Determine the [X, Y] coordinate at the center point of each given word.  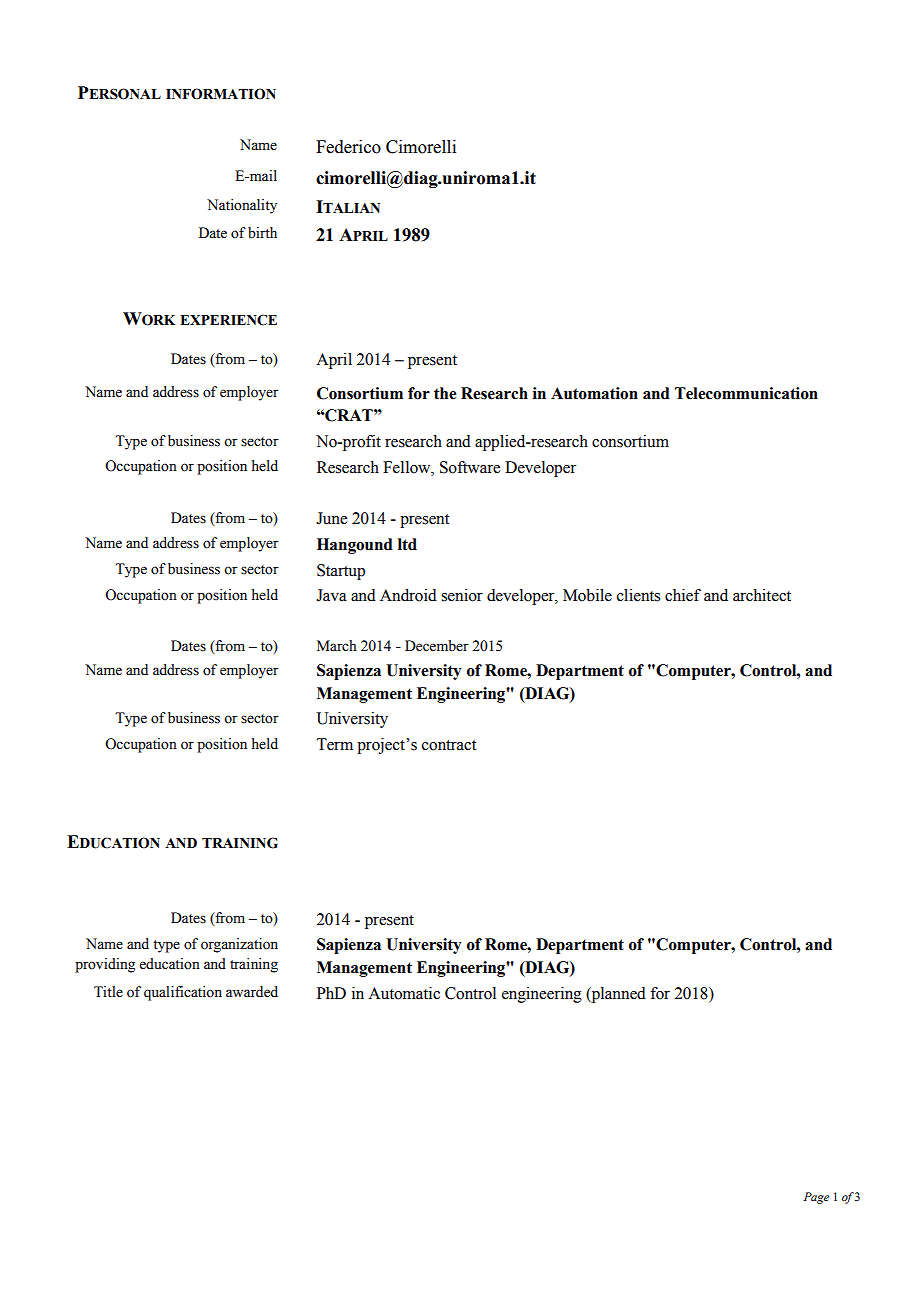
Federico [348, 147]
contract [449, 745]
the [445, 393]
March [337, 646]
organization [239, 945]
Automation [594, 393]
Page [816, 1198]
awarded [252, 992]
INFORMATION [221, 94]
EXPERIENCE [228, 320]
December [437, 646]
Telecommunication [746, 393]
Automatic [404, 993]
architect [762, 595]
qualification [183, 993]
